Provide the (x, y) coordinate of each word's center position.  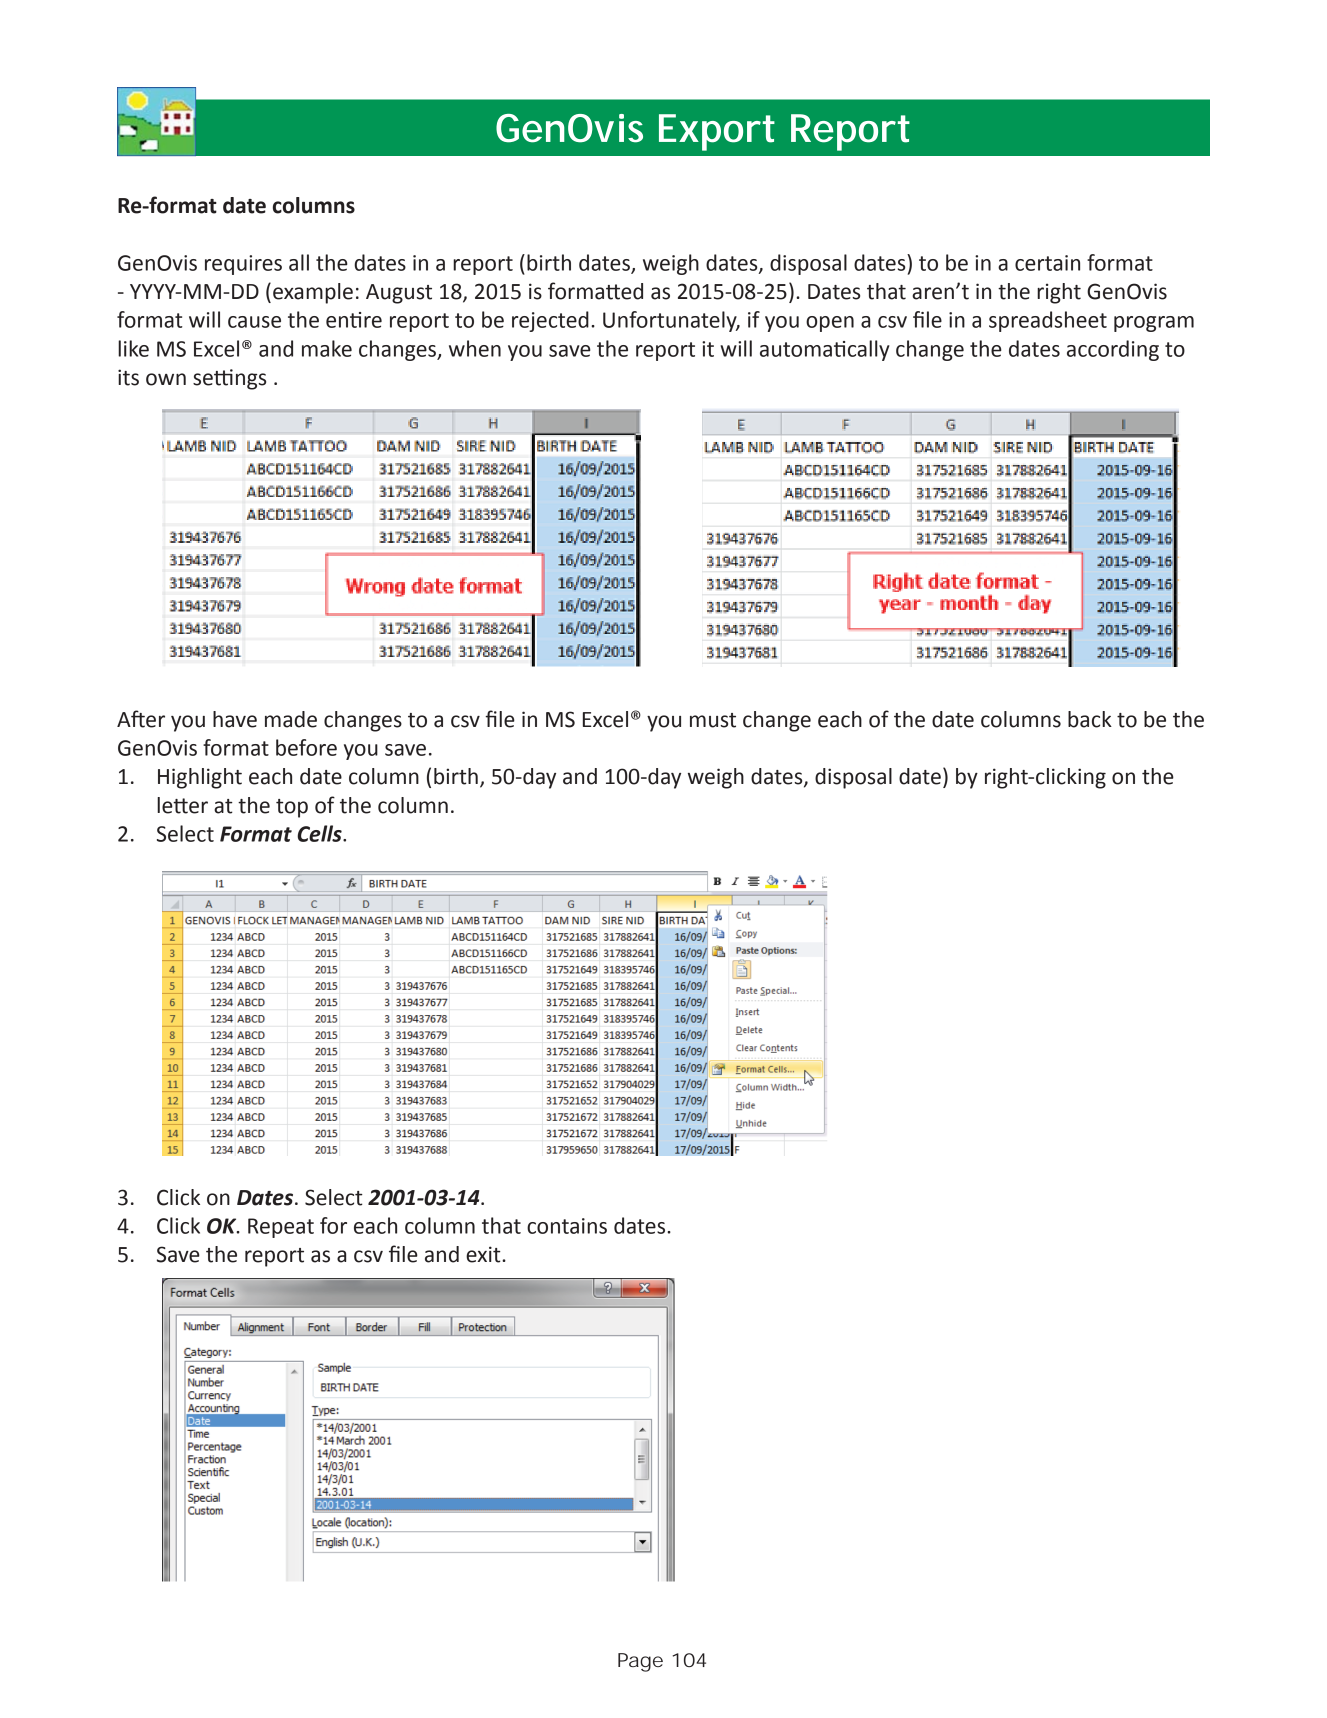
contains (567, 1226)
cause (254, 322)
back (1090, 719)
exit (484, 1254)
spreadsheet (1048, 321)
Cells (320, 833)
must (713, 720)
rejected (550, 321)
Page (640, 1662)
